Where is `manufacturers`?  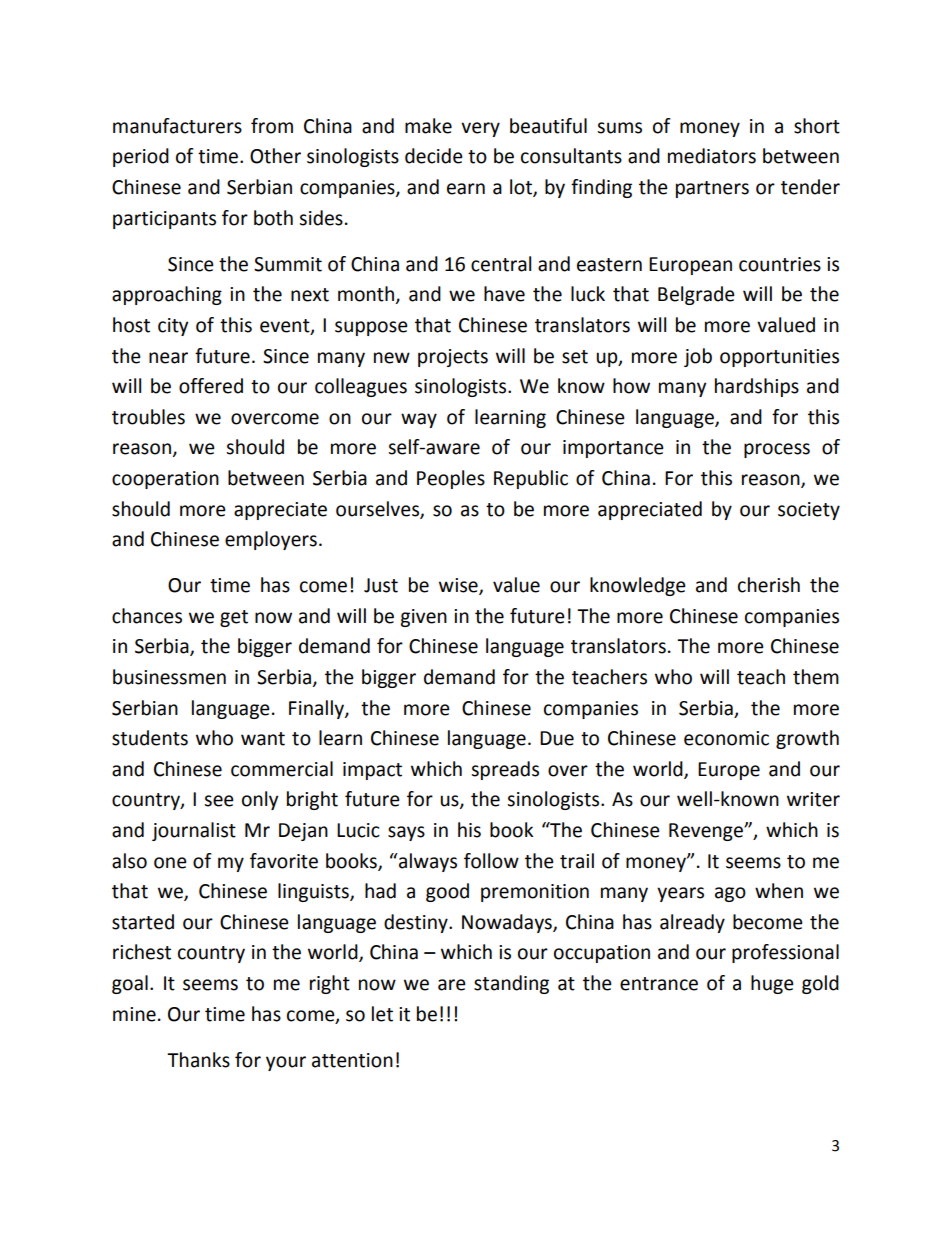
manufacturers is located at coordinates (177, 126).
